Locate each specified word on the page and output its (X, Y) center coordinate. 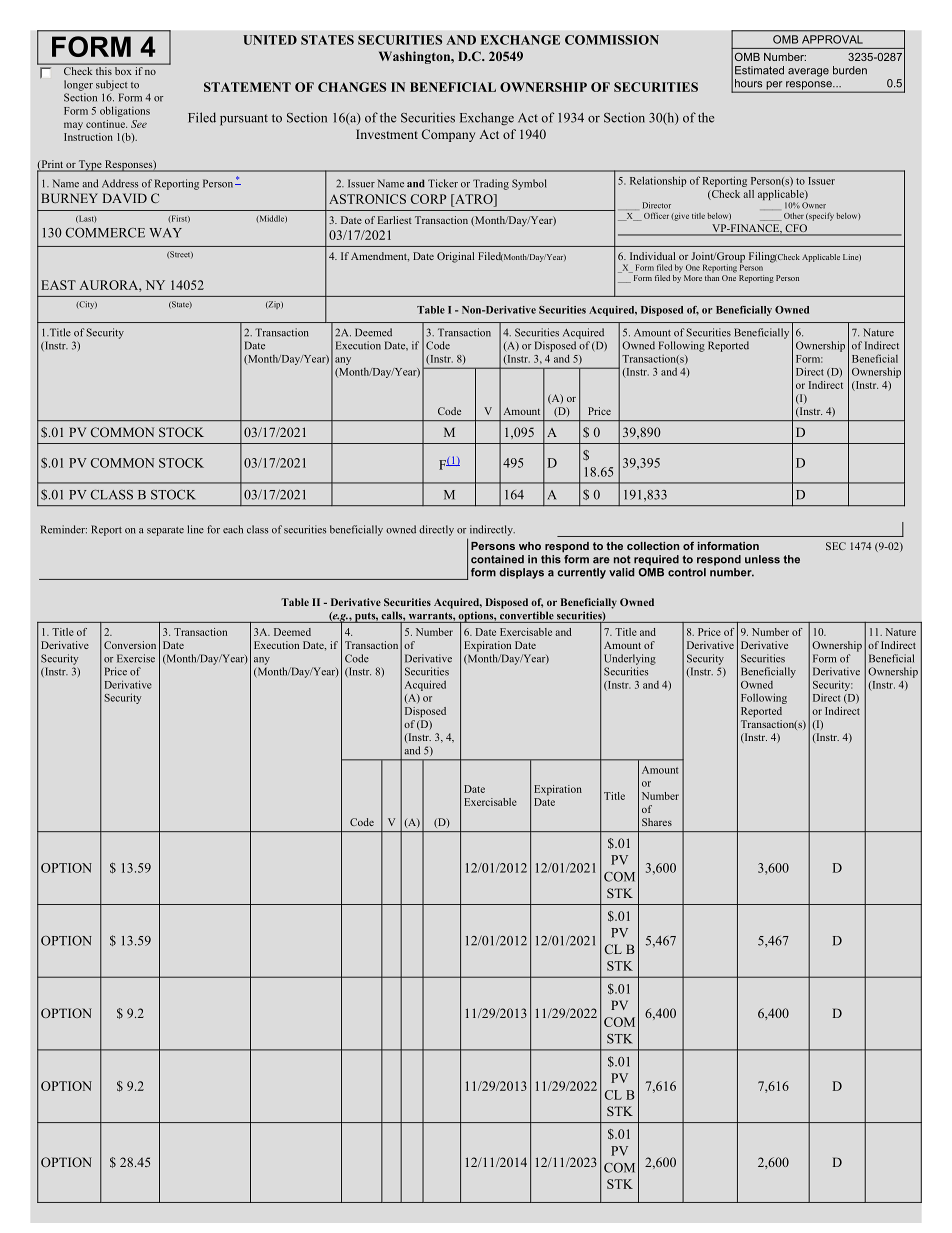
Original (455, 257)
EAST (58, 285)
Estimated (759, 70)
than (712, 276)
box (123, 71)
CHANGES (352, 87)
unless (762, 559)
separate (165, 531)
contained (497, 559)
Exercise (136, 658)
